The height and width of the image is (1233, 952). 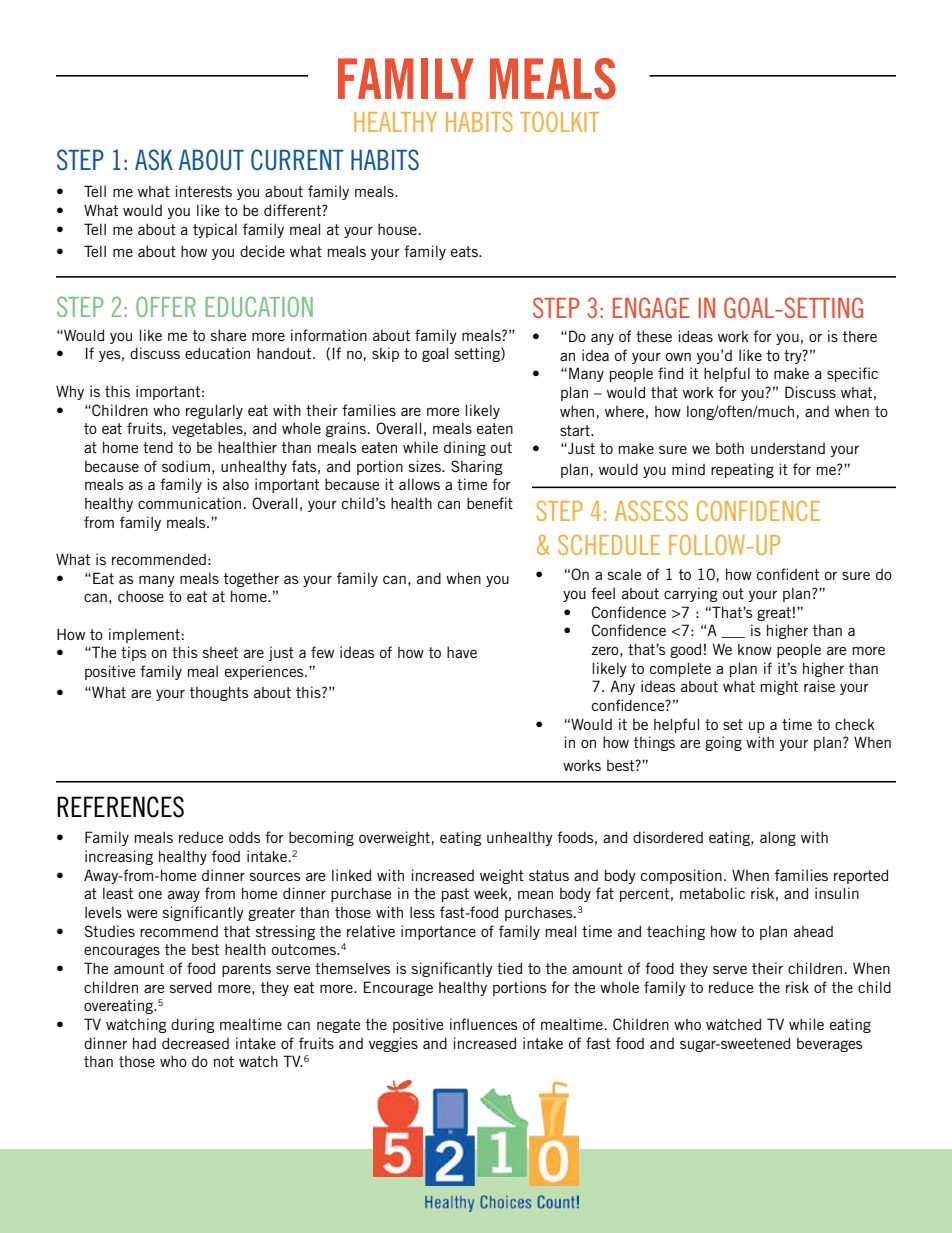 What do you see at coordinates (154, 159) in the image?
I see `ASK` at bounding box center [154, 159].
